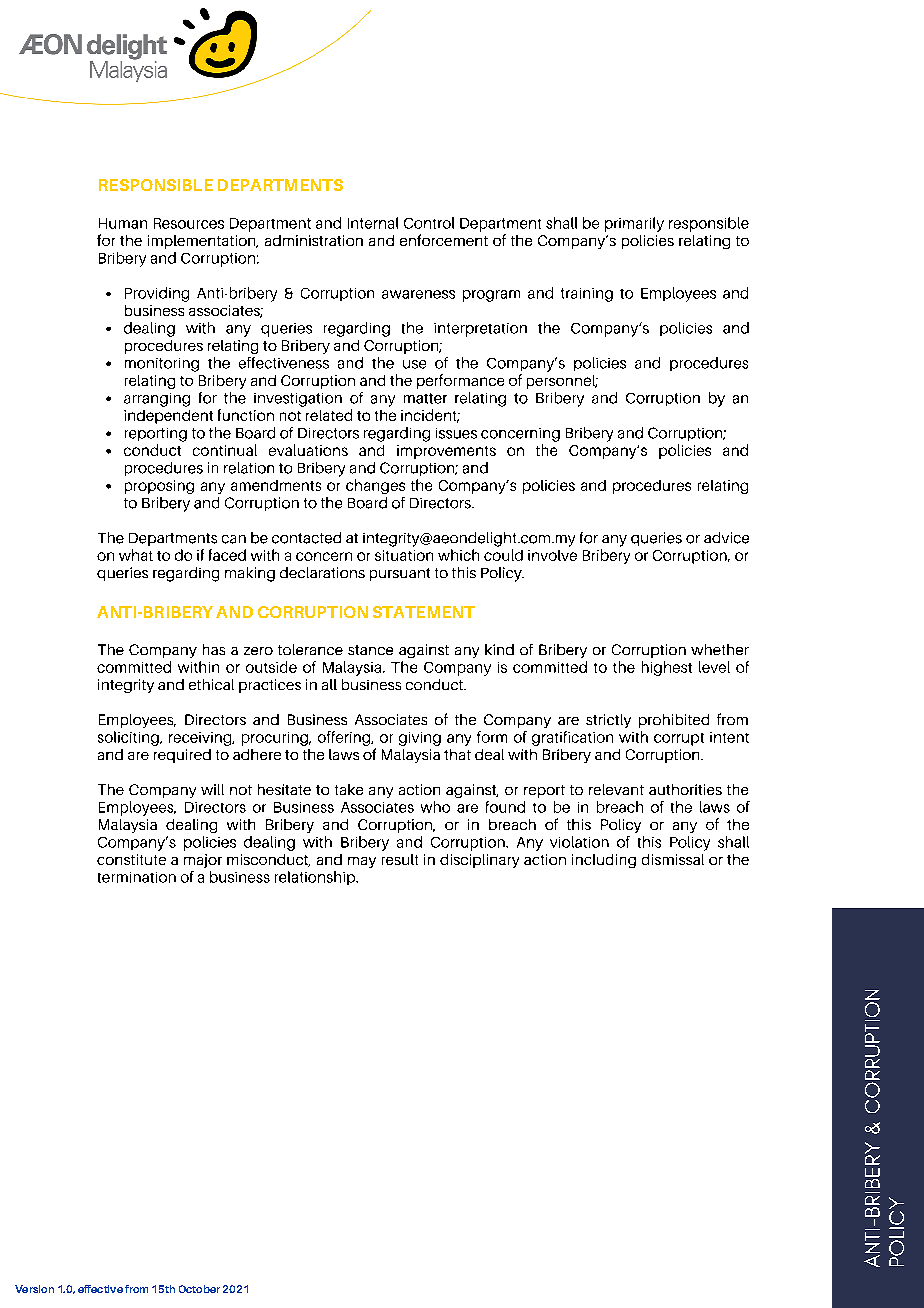  I want to click on offering, so click(345, 738).
